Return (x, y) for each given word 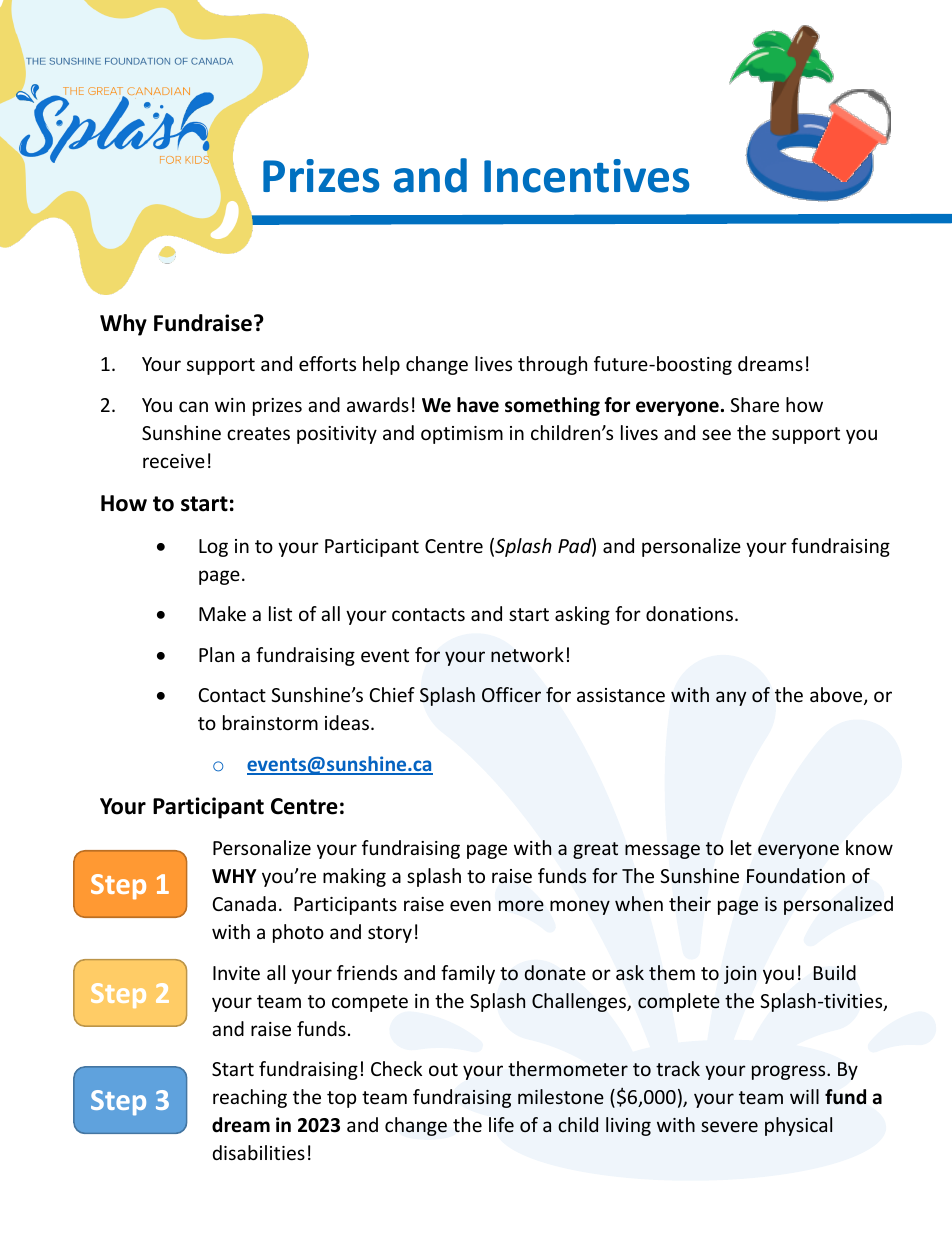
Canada (244, 903)
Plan (216, 654)
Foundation (796, 875)
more (521, 905)
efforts (327, 363)
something (552, 406)
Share (754, 404)
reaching (250, 1098)
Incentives (586, 176)
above (837, 696)
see (716, 434)
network (527, 655)
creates (258, 433)
